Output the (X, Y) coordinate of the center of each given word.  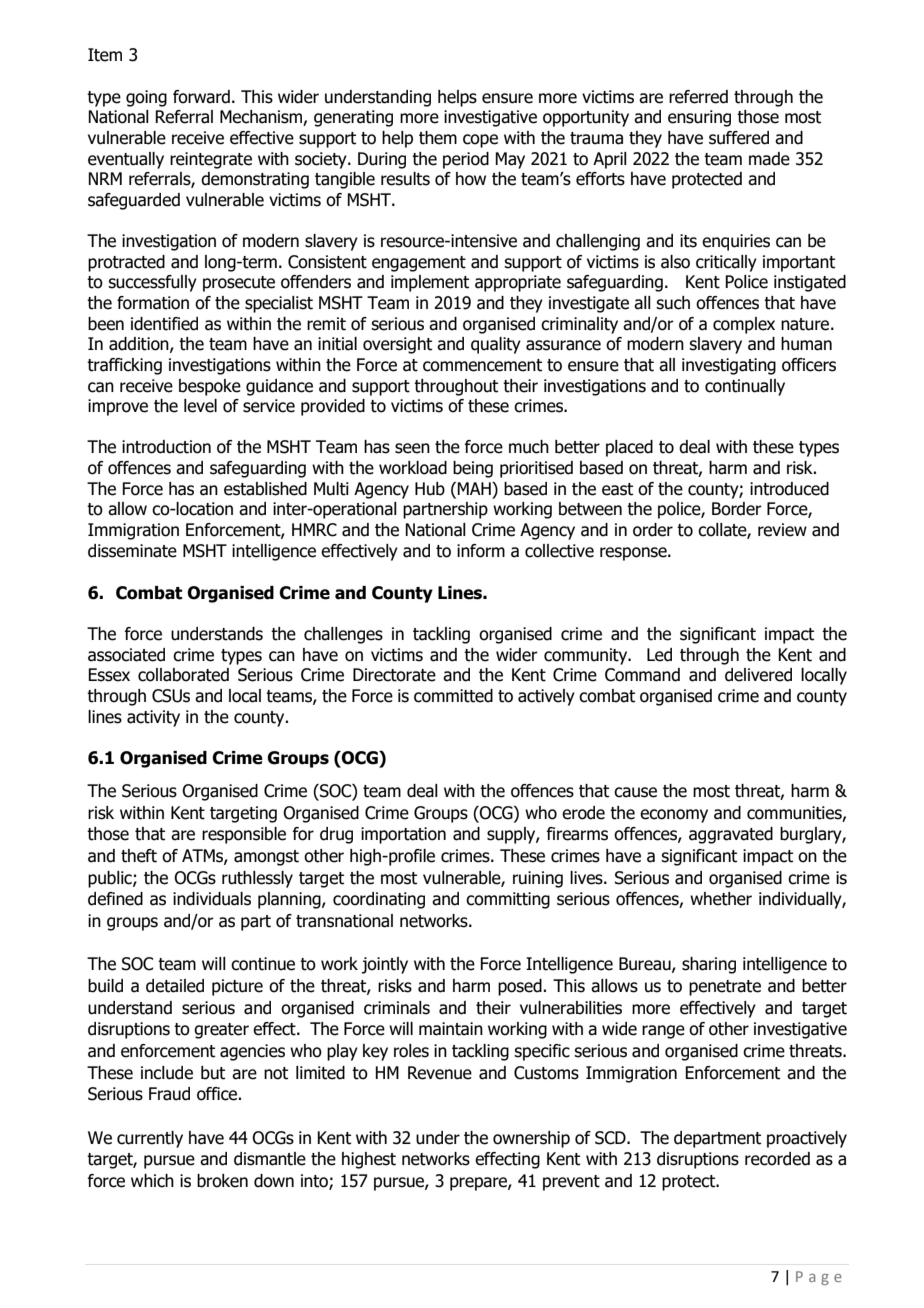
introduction (166, 447)
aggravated (731, 835)
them (438, 138)
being (473, 469)
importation (403, 835)
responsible (244, 835)
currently (150, 1139)
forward (201, 97)
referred (698, 97)
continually (745, 387)
